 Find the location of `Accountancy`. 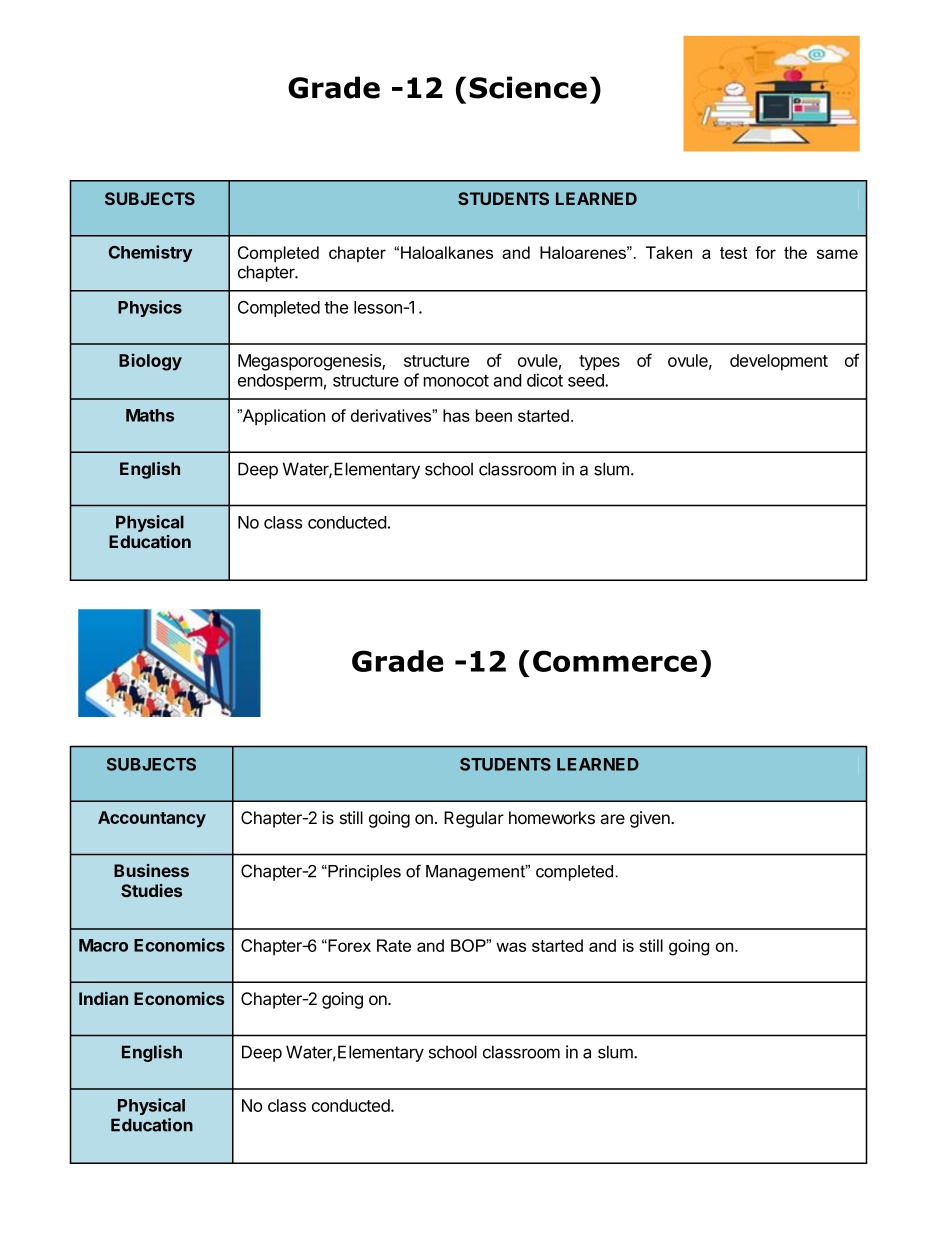

Accountancy is located at coordinates (152, 819).
